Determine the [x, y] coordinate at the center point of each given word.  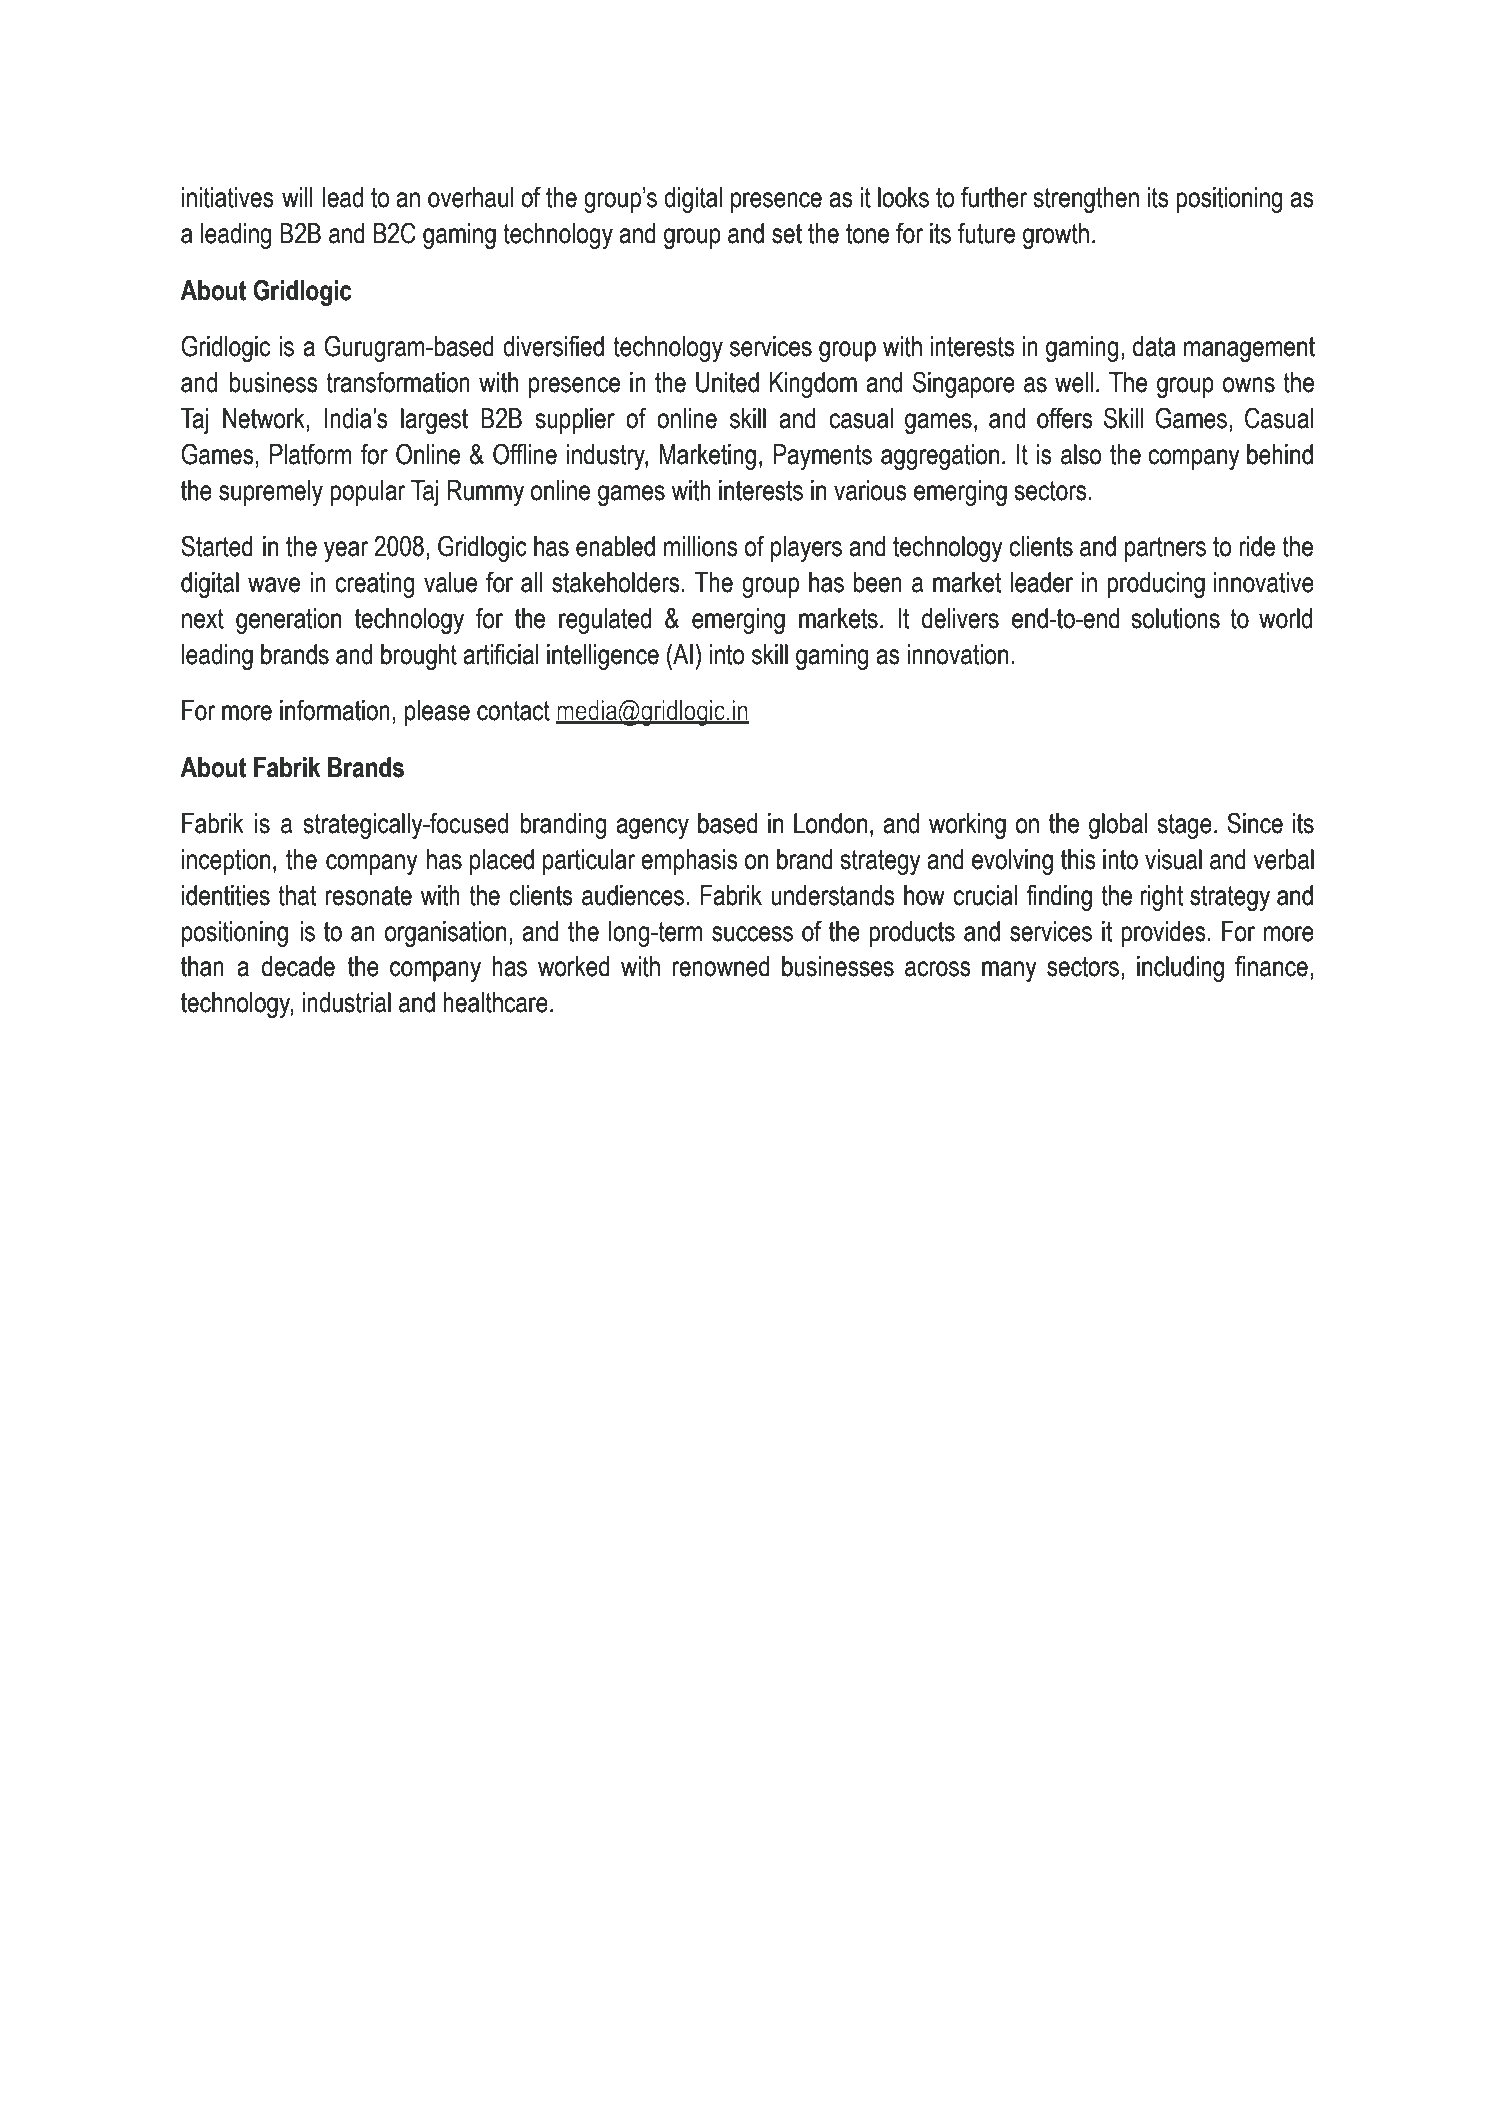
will [297, 197]
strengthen [1086, 200]
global [1118, 826]
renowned [721, 966]
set [787, 234]
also [1081, 454]
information [335, 710]
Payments [822, 457]
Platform [311, 454]
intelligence [603, 657]
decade [298, 966]
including [1180, 969]
